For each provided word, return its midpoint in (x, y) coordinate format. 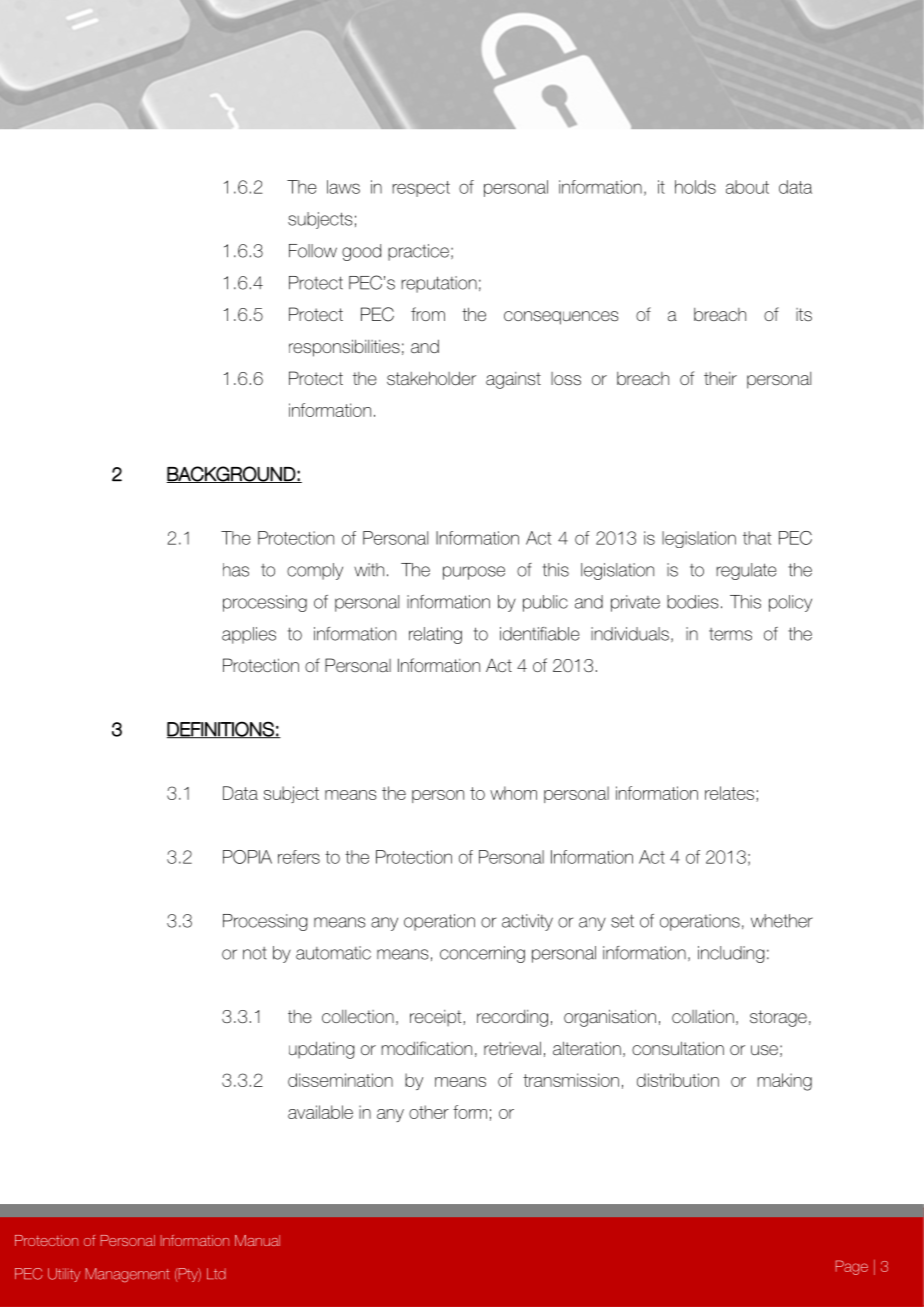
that (757, 538)
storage (778, 1018)
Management (127, 1275)
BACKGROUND (232, 474)
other (429, 1112)
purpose (474, 573)
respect (421, 189)
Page (851, 1267)
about (747, 187)
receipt (437, 1018)
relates (731, 794)
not (255, 953)
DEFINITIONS (221, 730)
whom (513, 793)
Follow (313, 251)
